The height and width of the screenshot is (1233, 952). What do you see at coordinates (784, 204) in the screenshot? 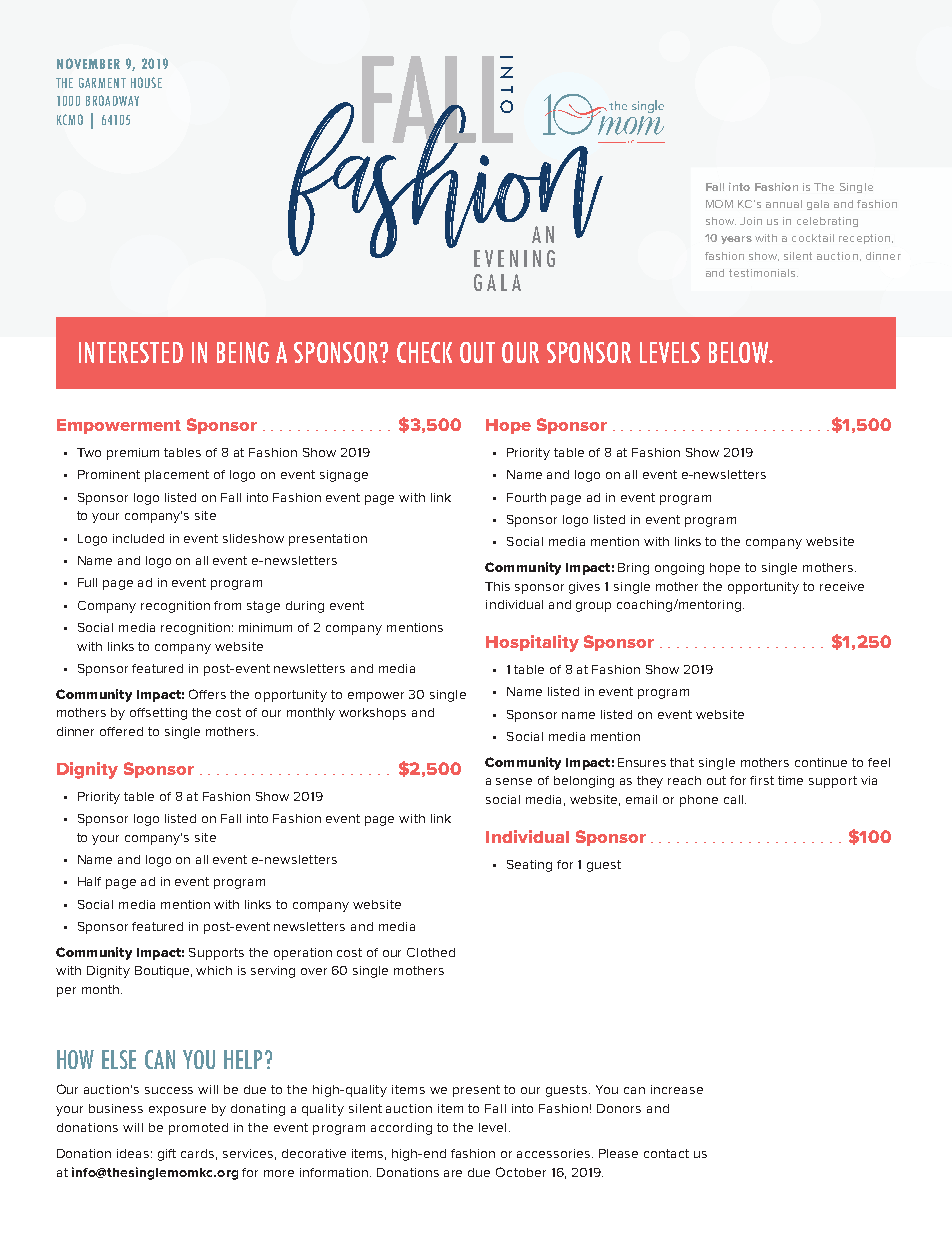
I see `annual` at bounding box center [784, 204].
